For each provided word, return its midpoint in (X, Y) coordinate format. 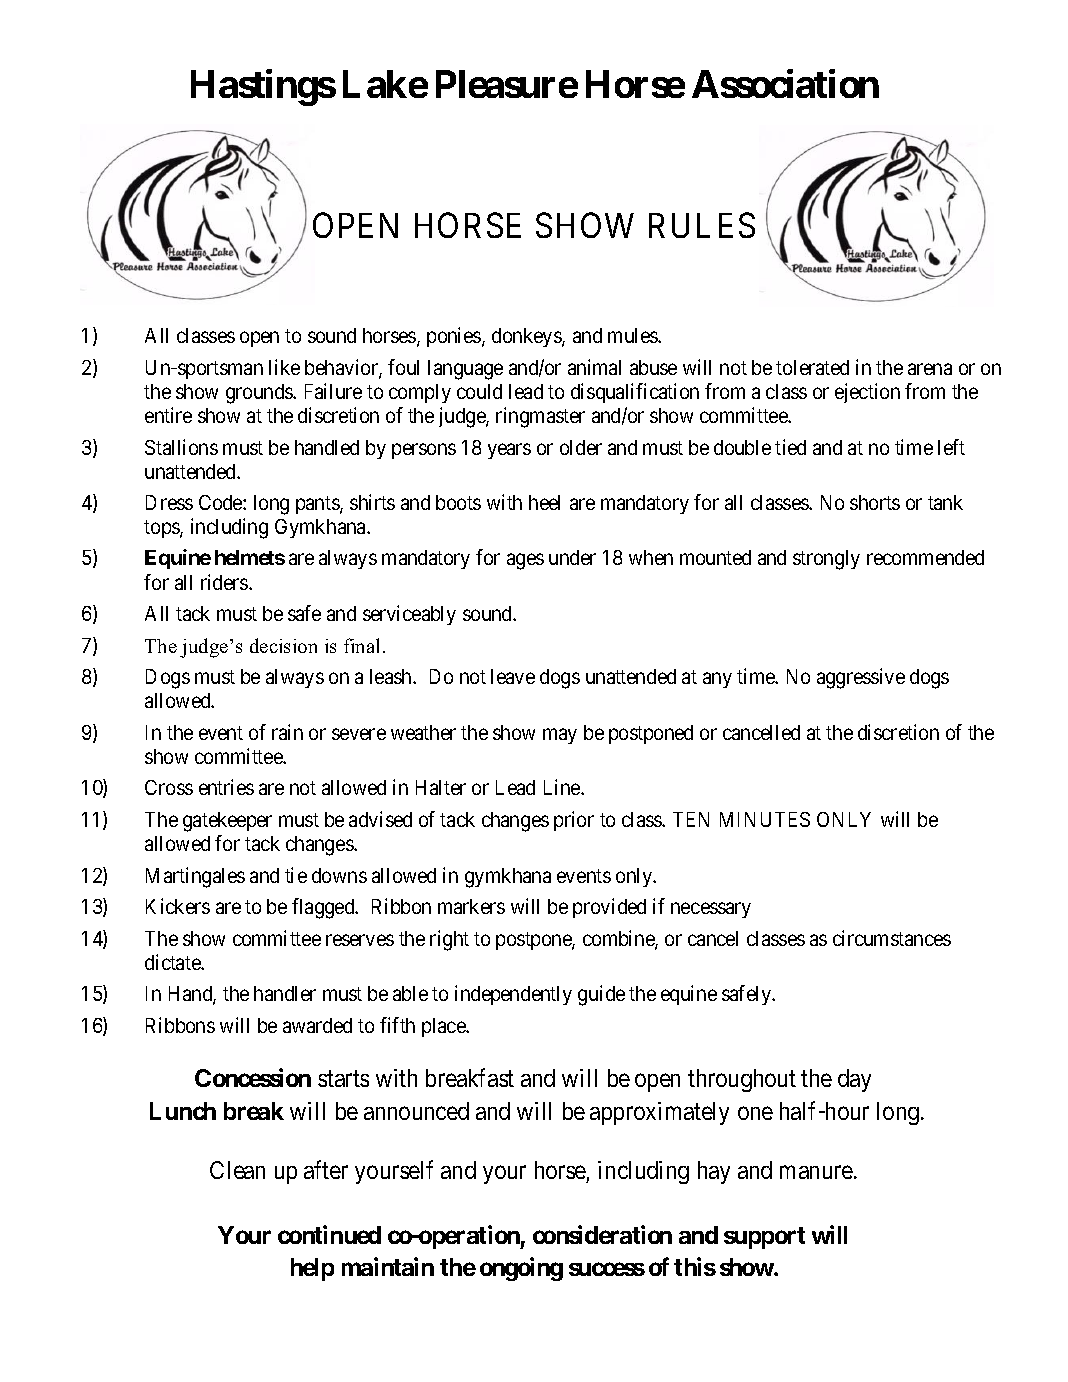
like (284, 367)
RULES (702, 225)
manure (816, 1172)
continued (329, 1234)
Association (785, 84)
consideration (602, 1234)
